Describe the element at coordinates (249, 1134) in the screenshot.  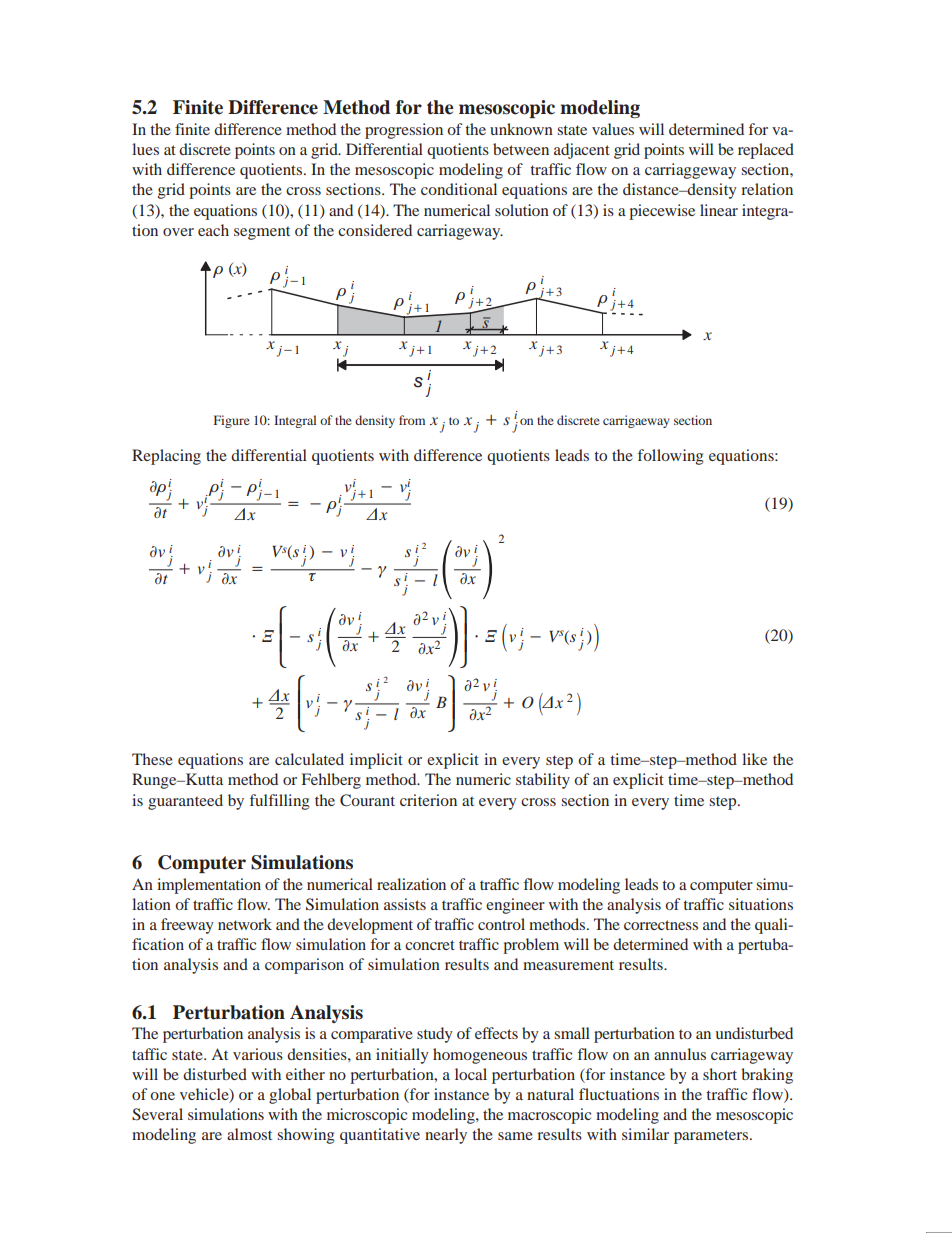
I see `almost` at that location.
